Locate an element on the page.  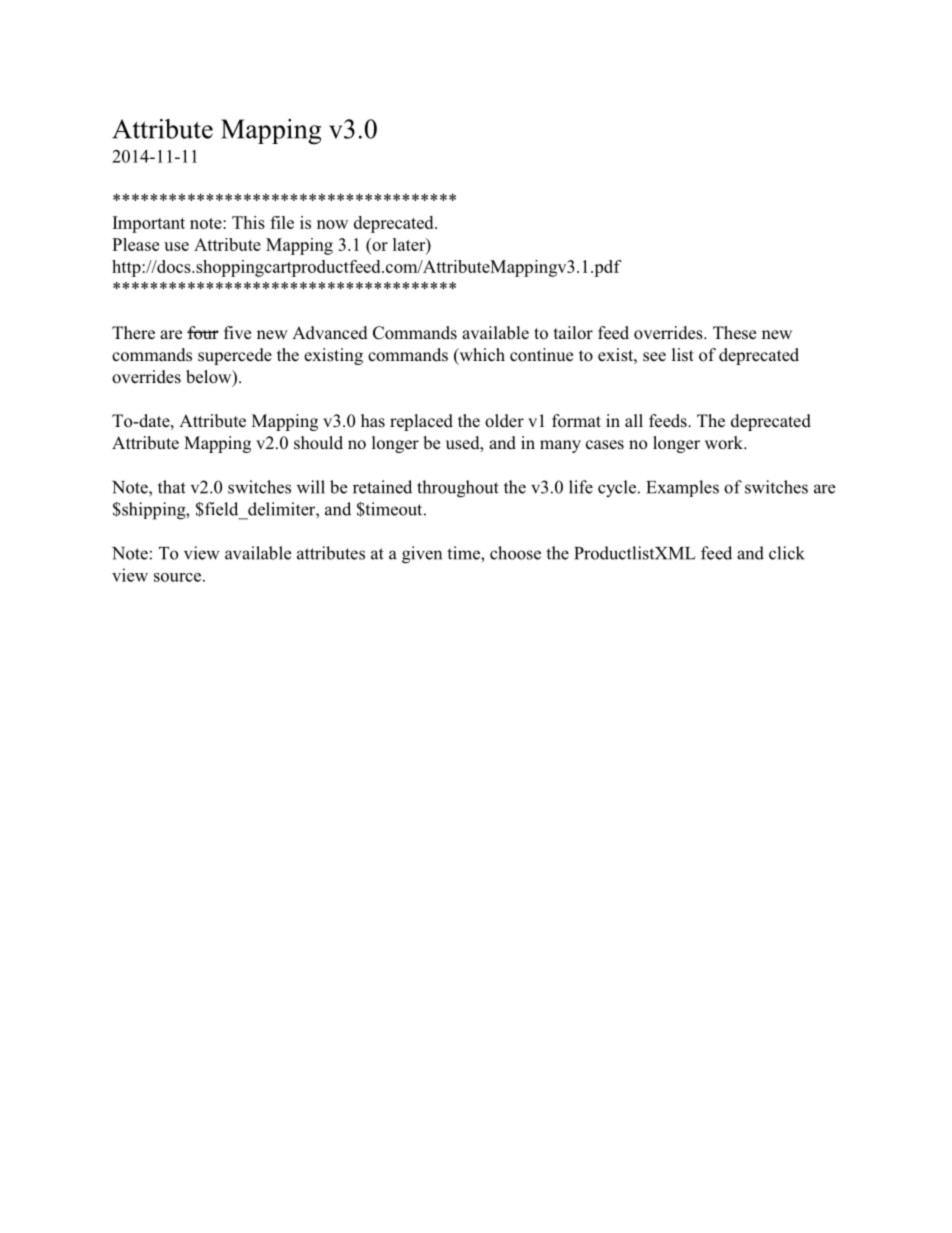
These is located at coordinates (734, 333).
